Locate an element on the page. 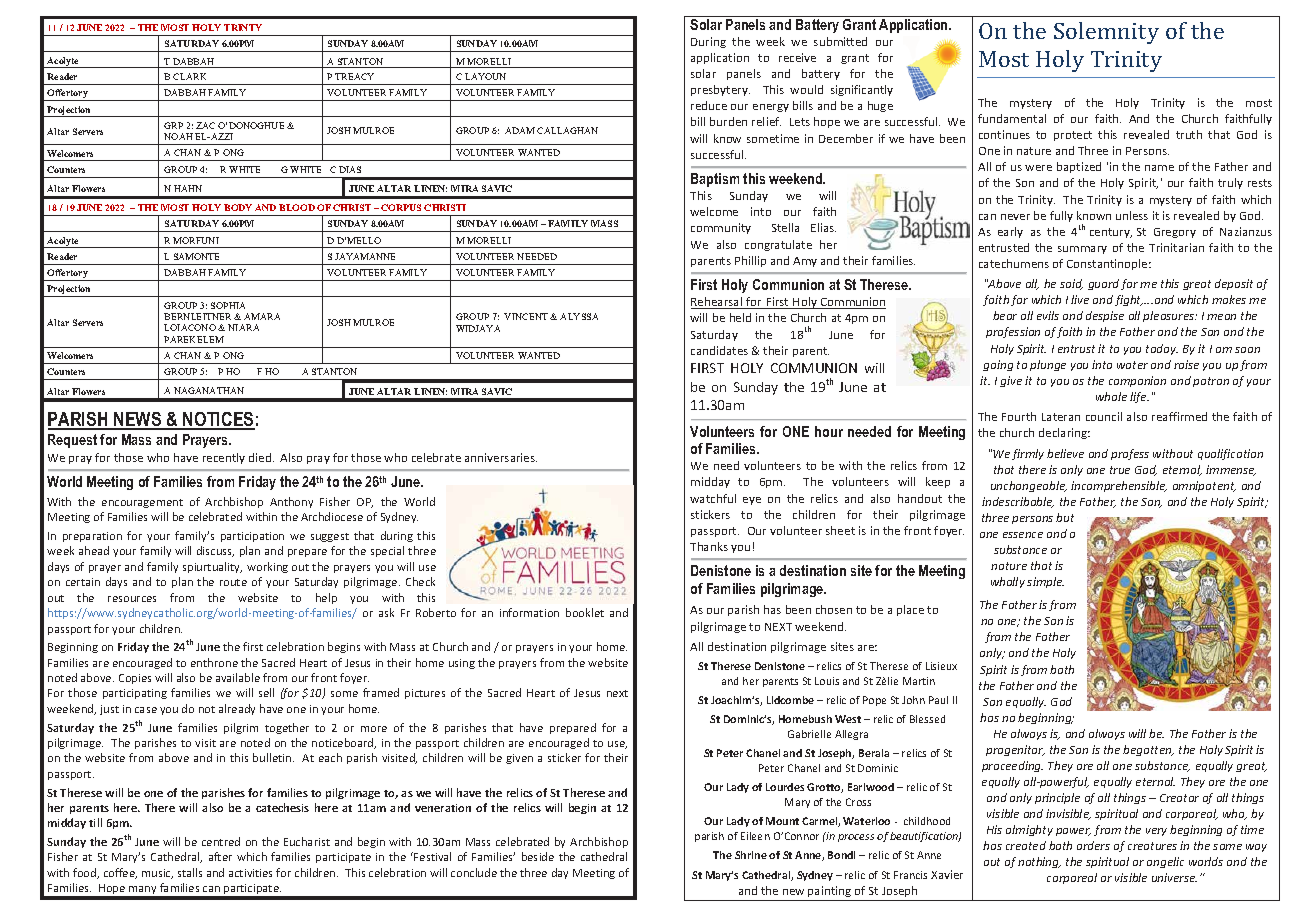 This document has width=1308, height=924. Shrine is located at coordinates (751, 855).
